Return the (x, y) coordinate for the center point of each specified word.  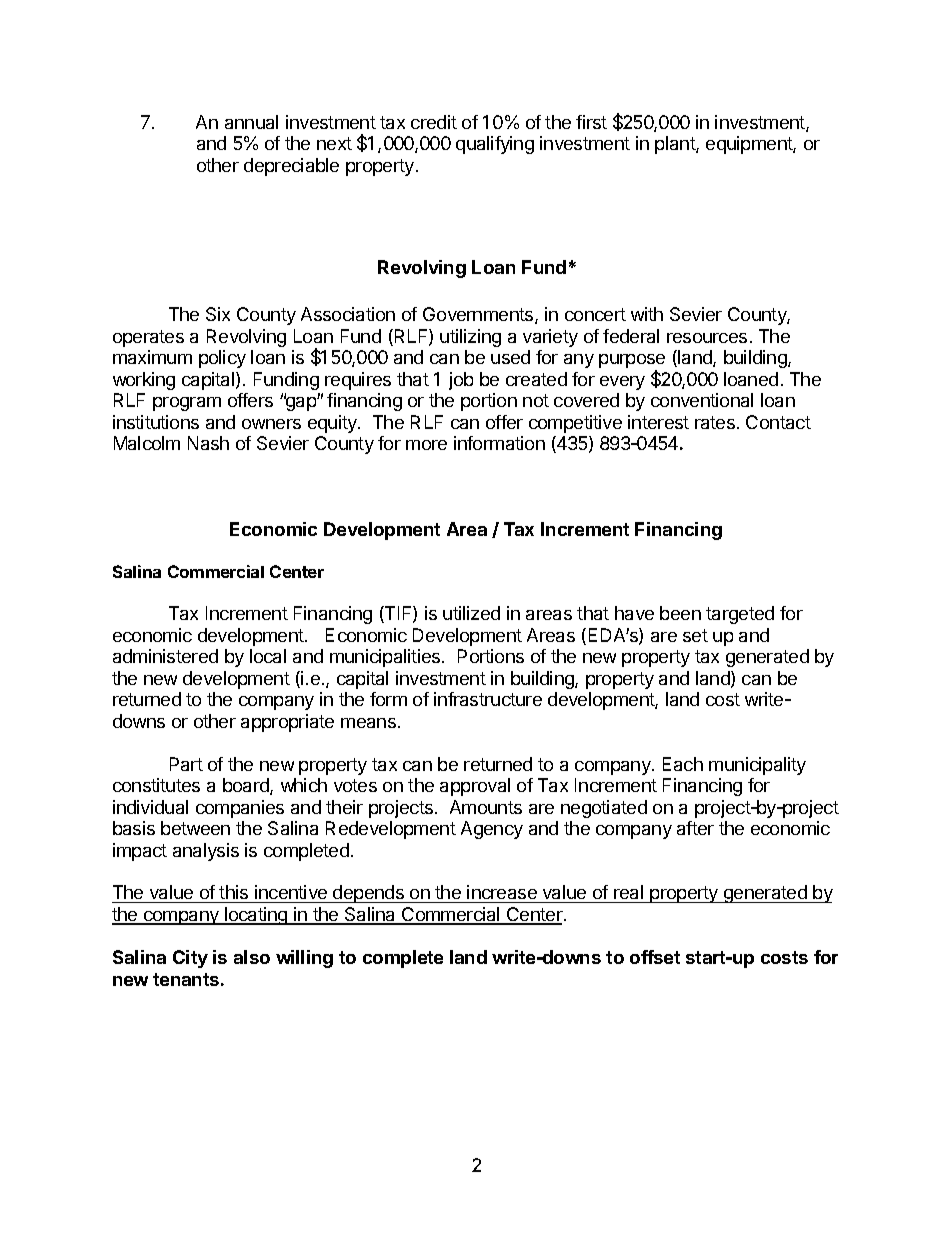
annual (251, 122)
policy (222, 359)
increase (502, 894)
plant (676, 145)
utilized (471, 613)
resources (707, 338)
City (190, 959)
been (680, 613)
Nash (208, 443)
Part (186, 764)
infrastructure (488, 699)
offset (655, 957)
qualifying (495, 145)
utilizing (470, 338)
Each (683, 764)
